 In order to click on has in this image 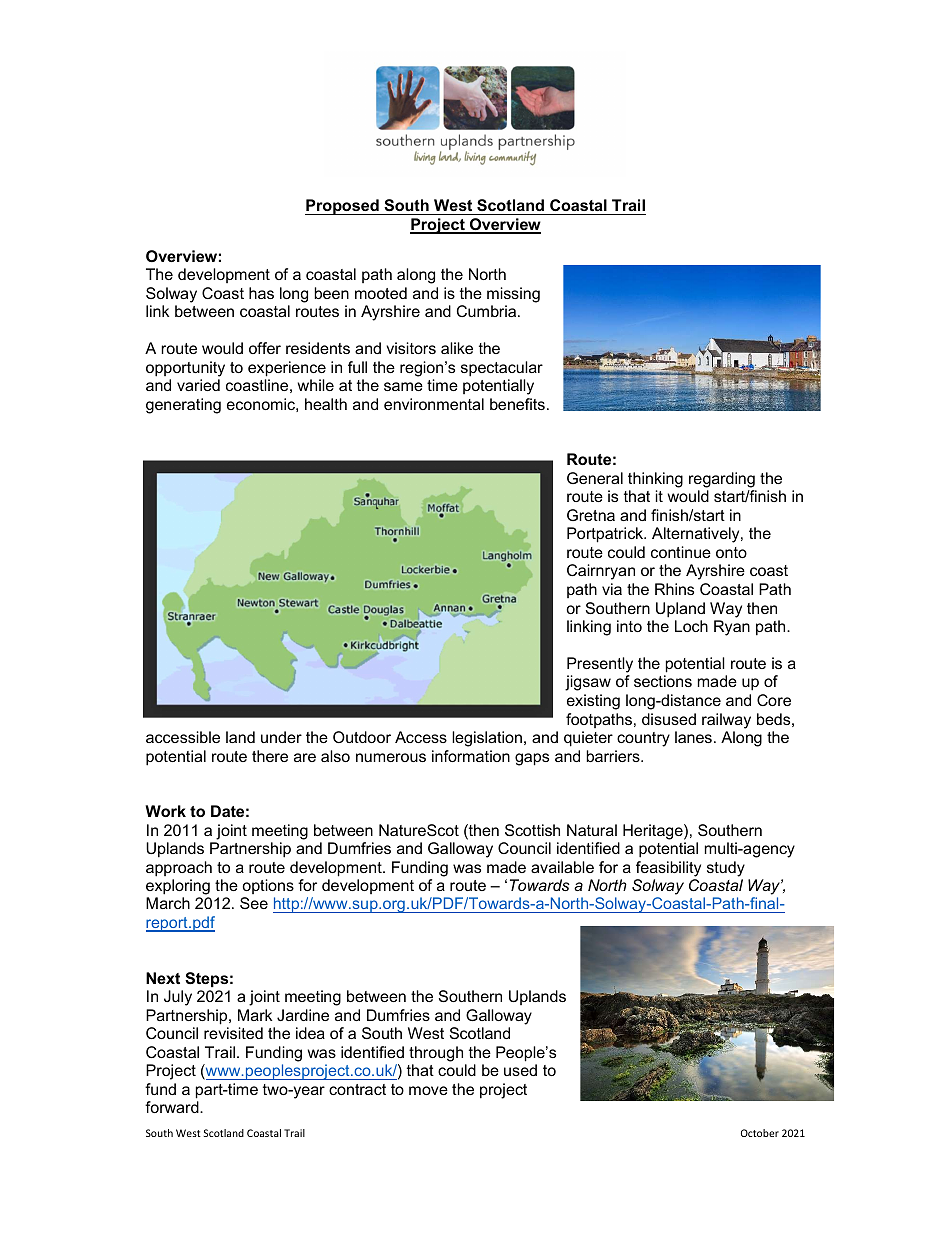, I will do `click(261, 293)`.
